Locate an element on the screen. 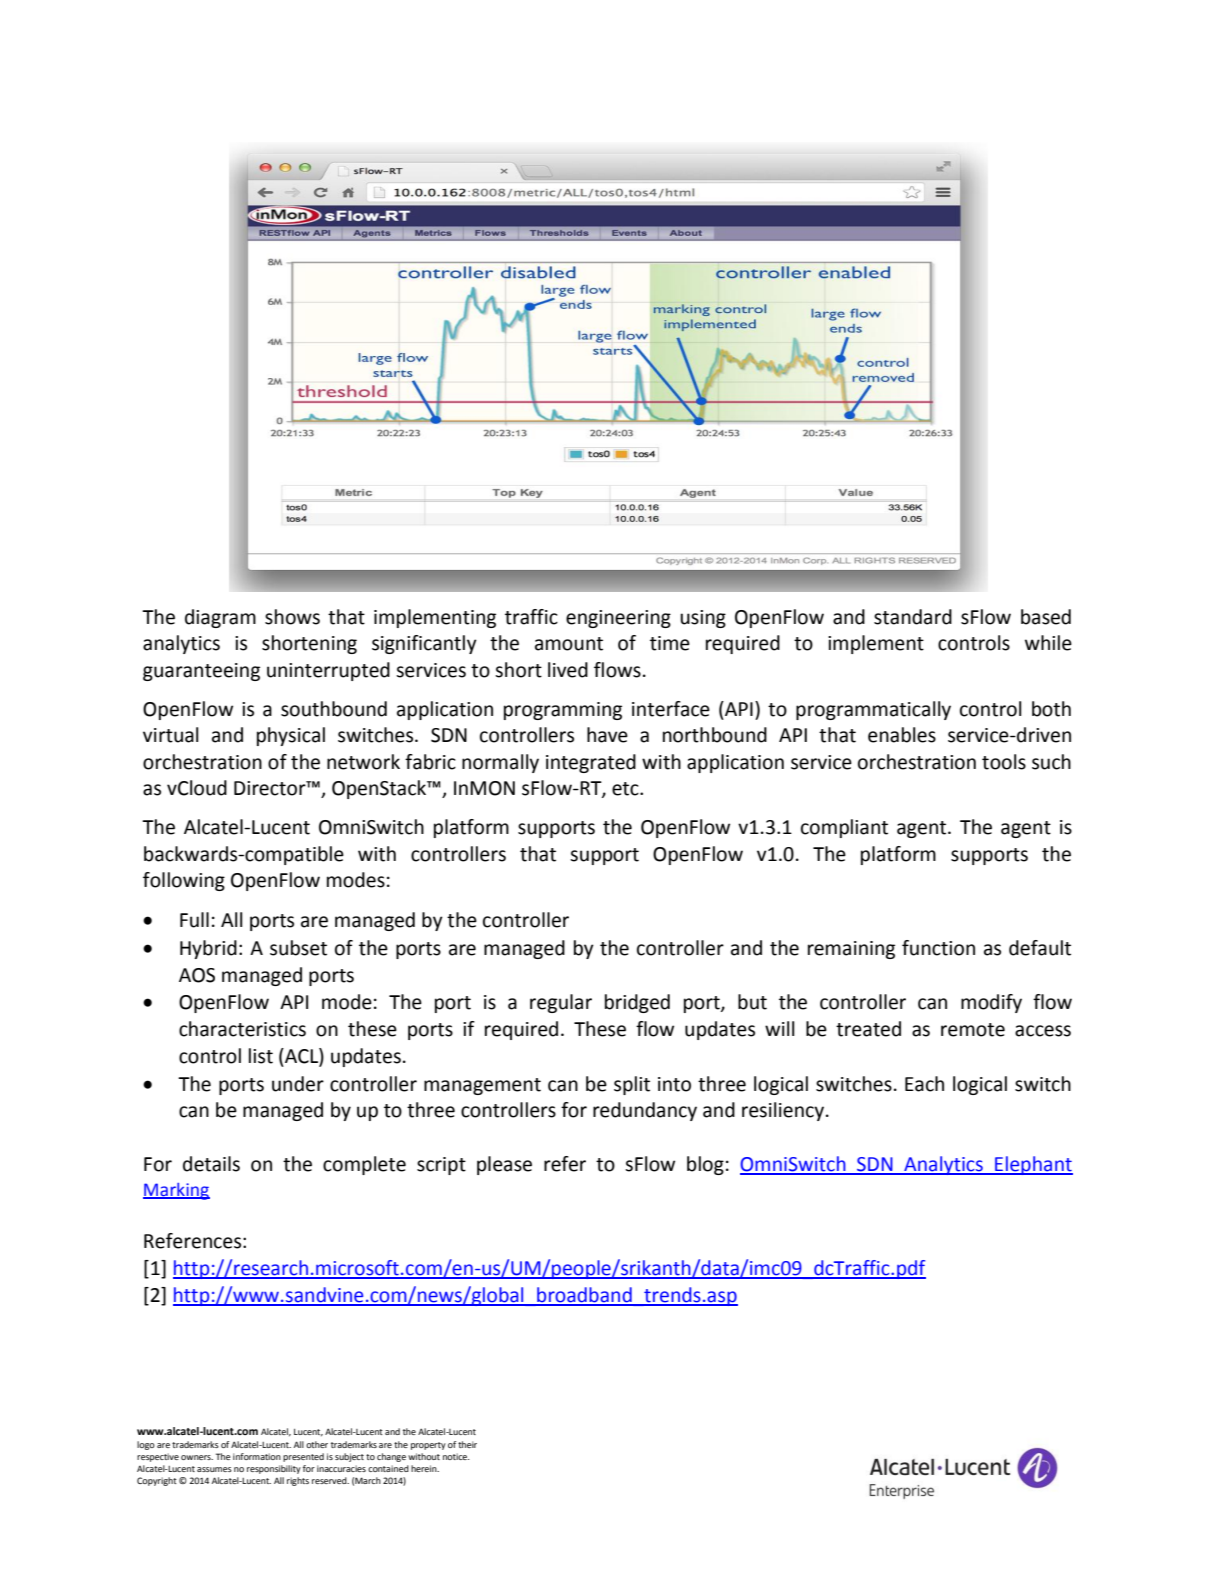 This screenshot has height=1573, width=1215. regular is located at coordinates (561, 1003).
